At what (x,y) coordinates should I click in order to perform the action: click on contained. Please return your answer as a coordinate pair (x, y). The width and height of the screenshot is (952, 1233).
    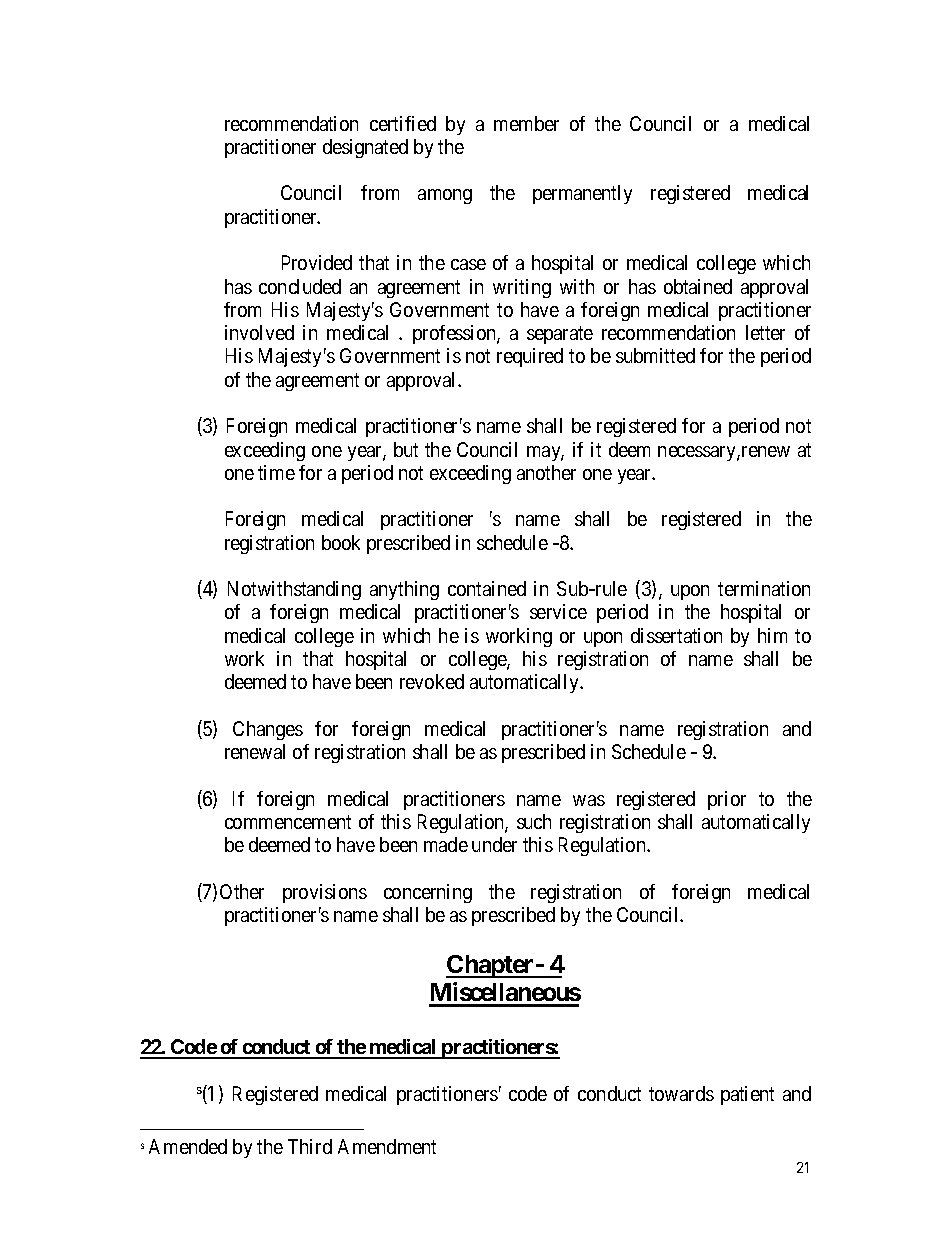
    Looking at the image, I should click on (487, 588).
